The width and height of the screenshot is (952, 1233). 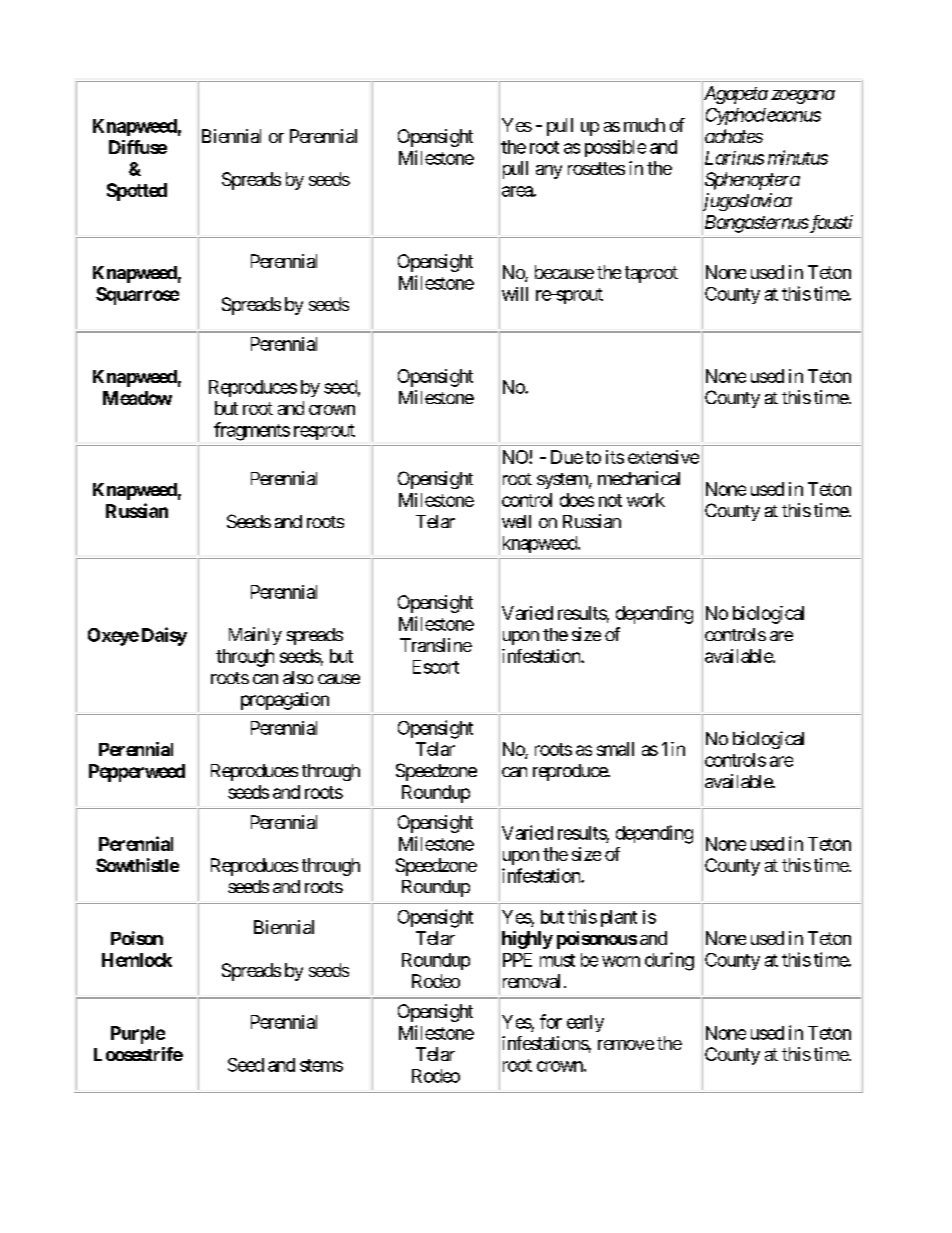 What do you see at coordinates (436, 667) in the screenshot?
I see `Escort` at bounding box center [436, 667].
